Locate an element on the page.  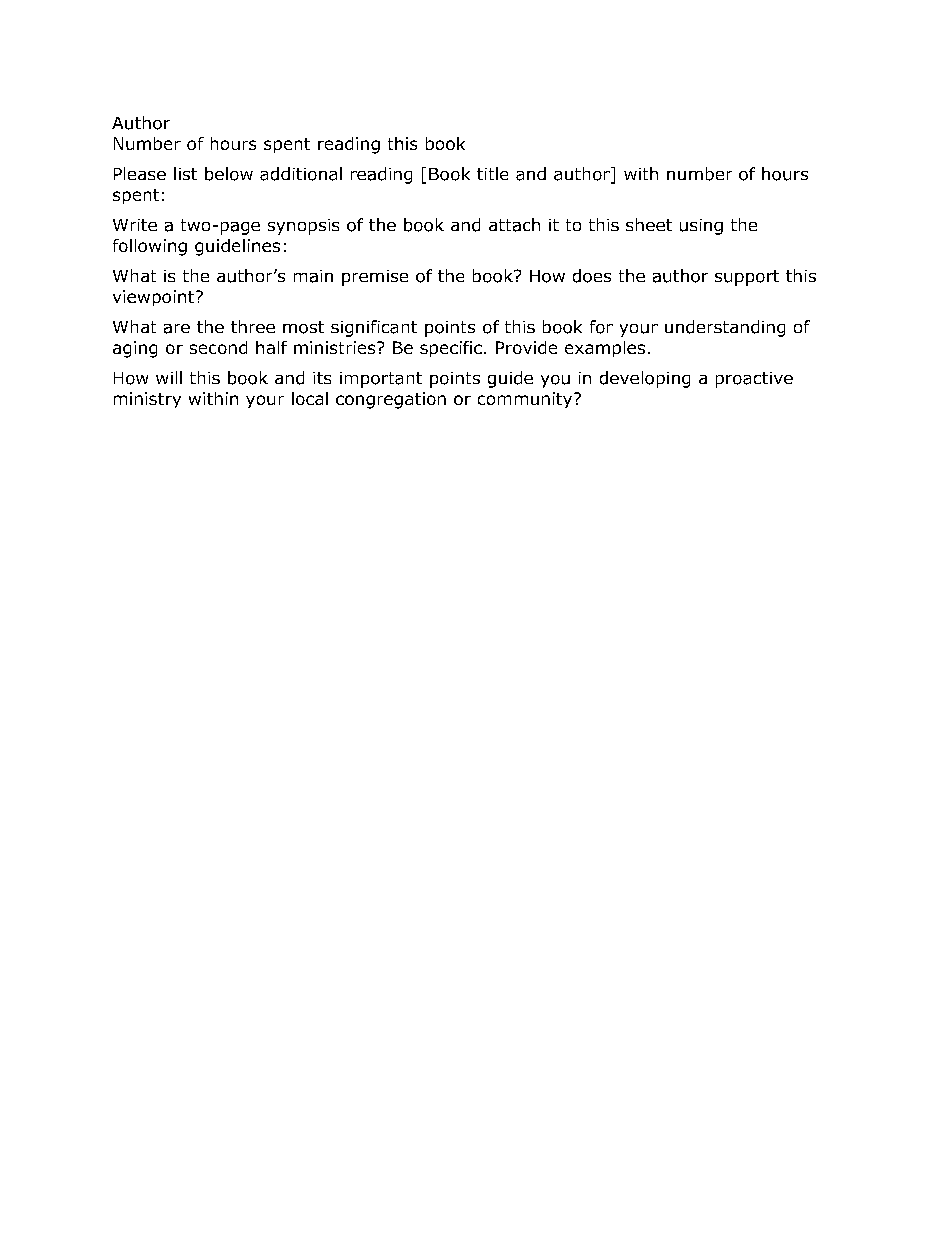
support is located at coordinates (747, 278).
